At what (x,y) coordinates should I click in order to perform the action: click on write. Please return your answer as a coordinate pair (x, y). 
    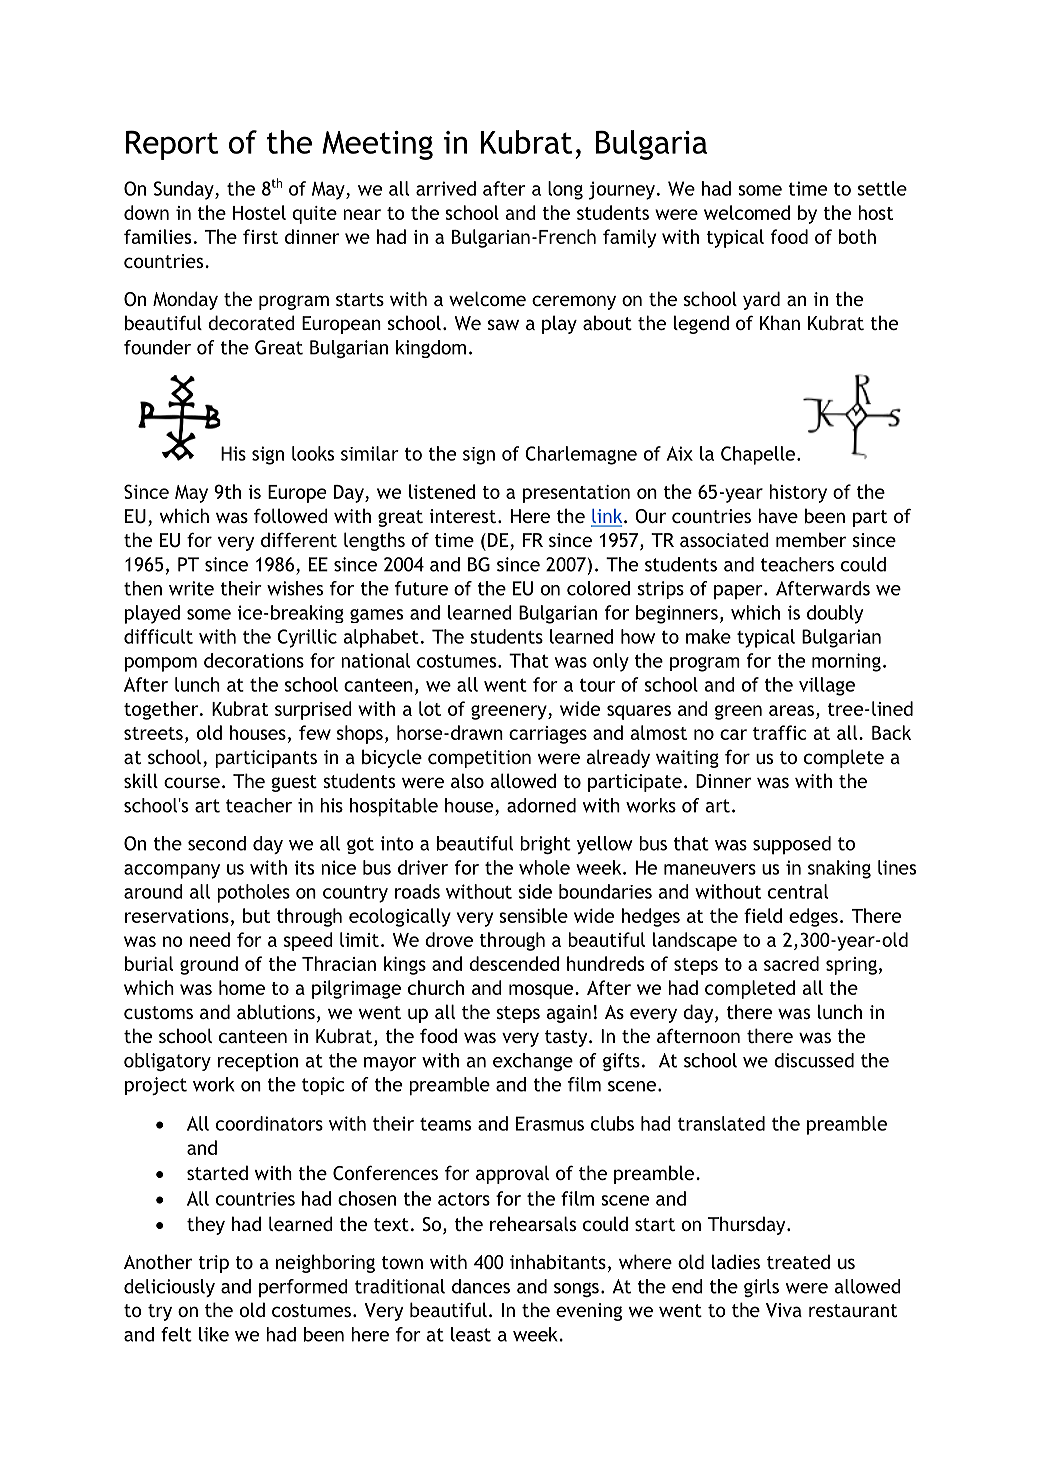
    Looking at the image, I should click on (191, 588).
